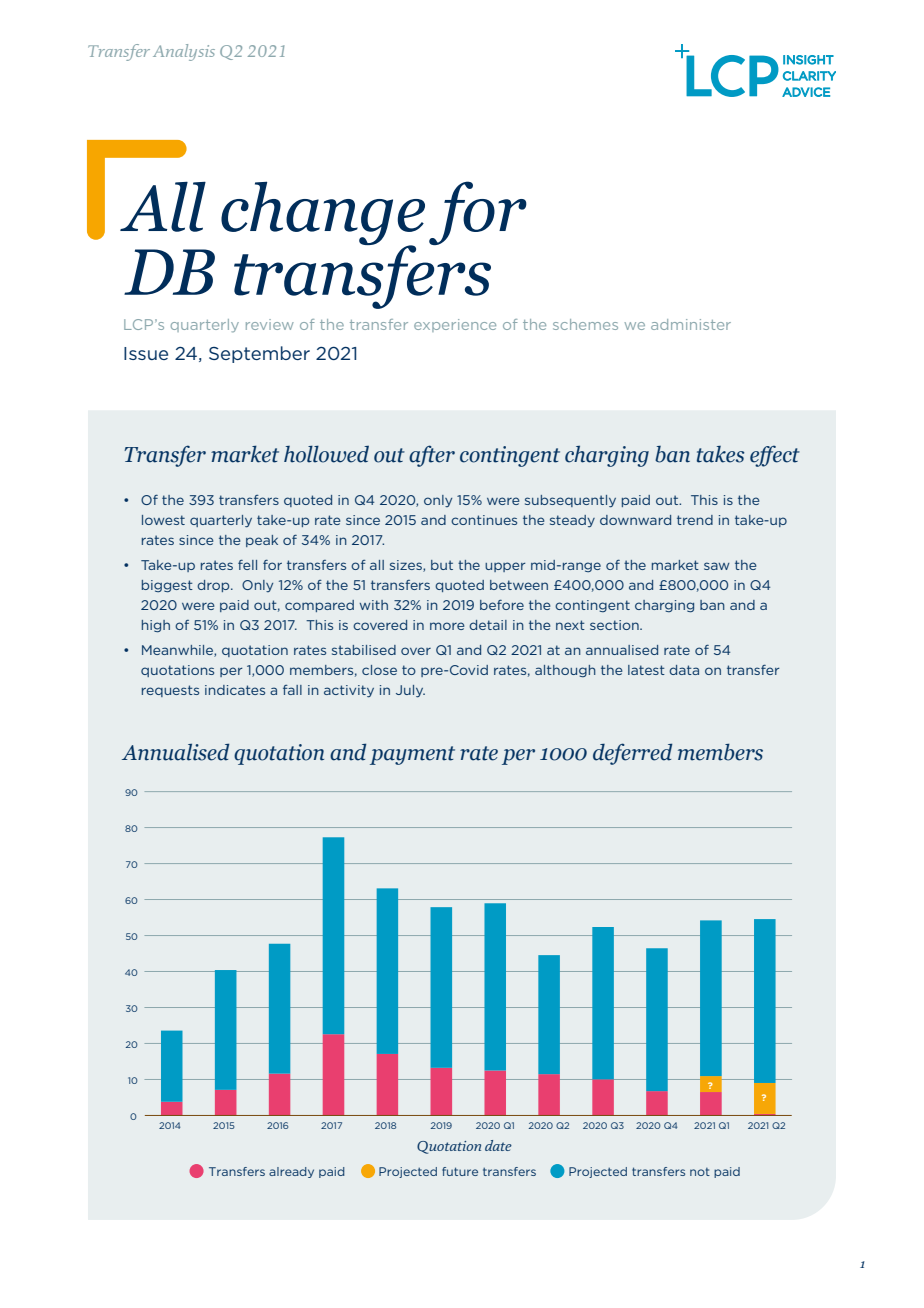 The width and height of the document is (924, 1308). I want to click on September, so click(259, 354).
